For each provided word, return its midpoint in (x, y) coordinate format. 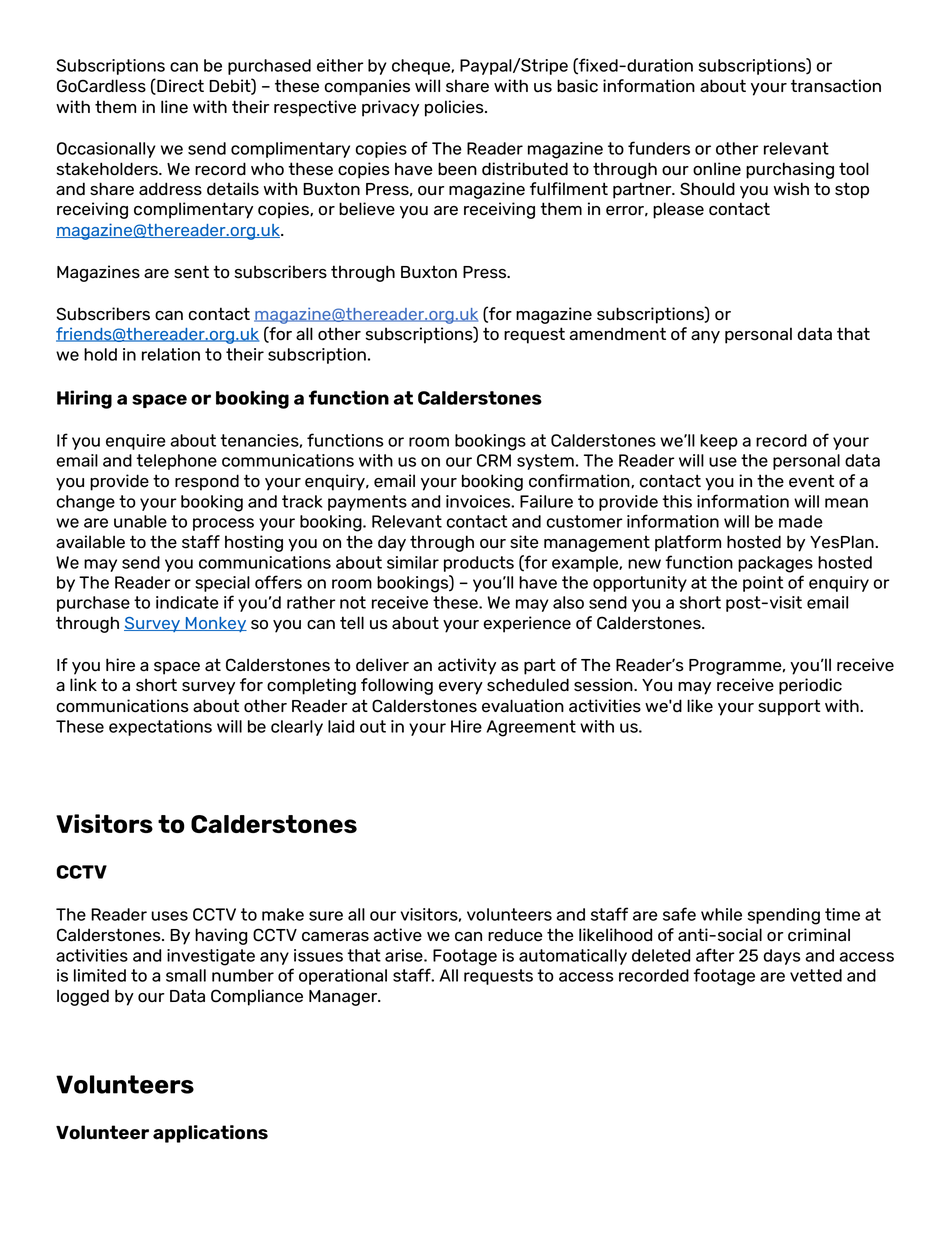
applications (210, 1134)
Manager (344, 998)
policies (455, 108)
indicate (187, 602)
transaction (836, 86)
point (763, 584)
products (479, 564)
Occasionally (106, 150)
